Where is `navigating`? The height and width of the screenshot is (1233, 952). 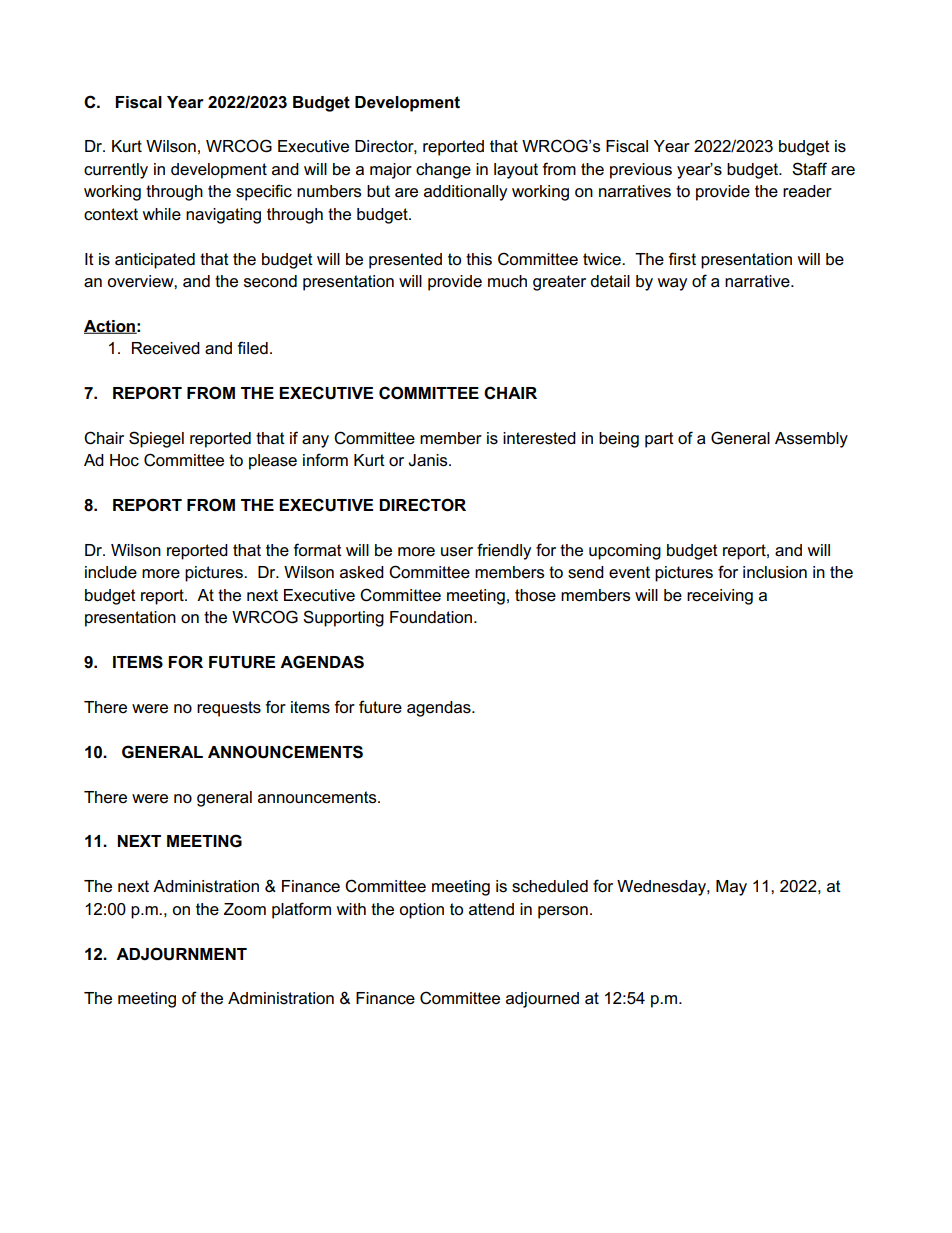
navigating is located at coordinates (223, 216).
